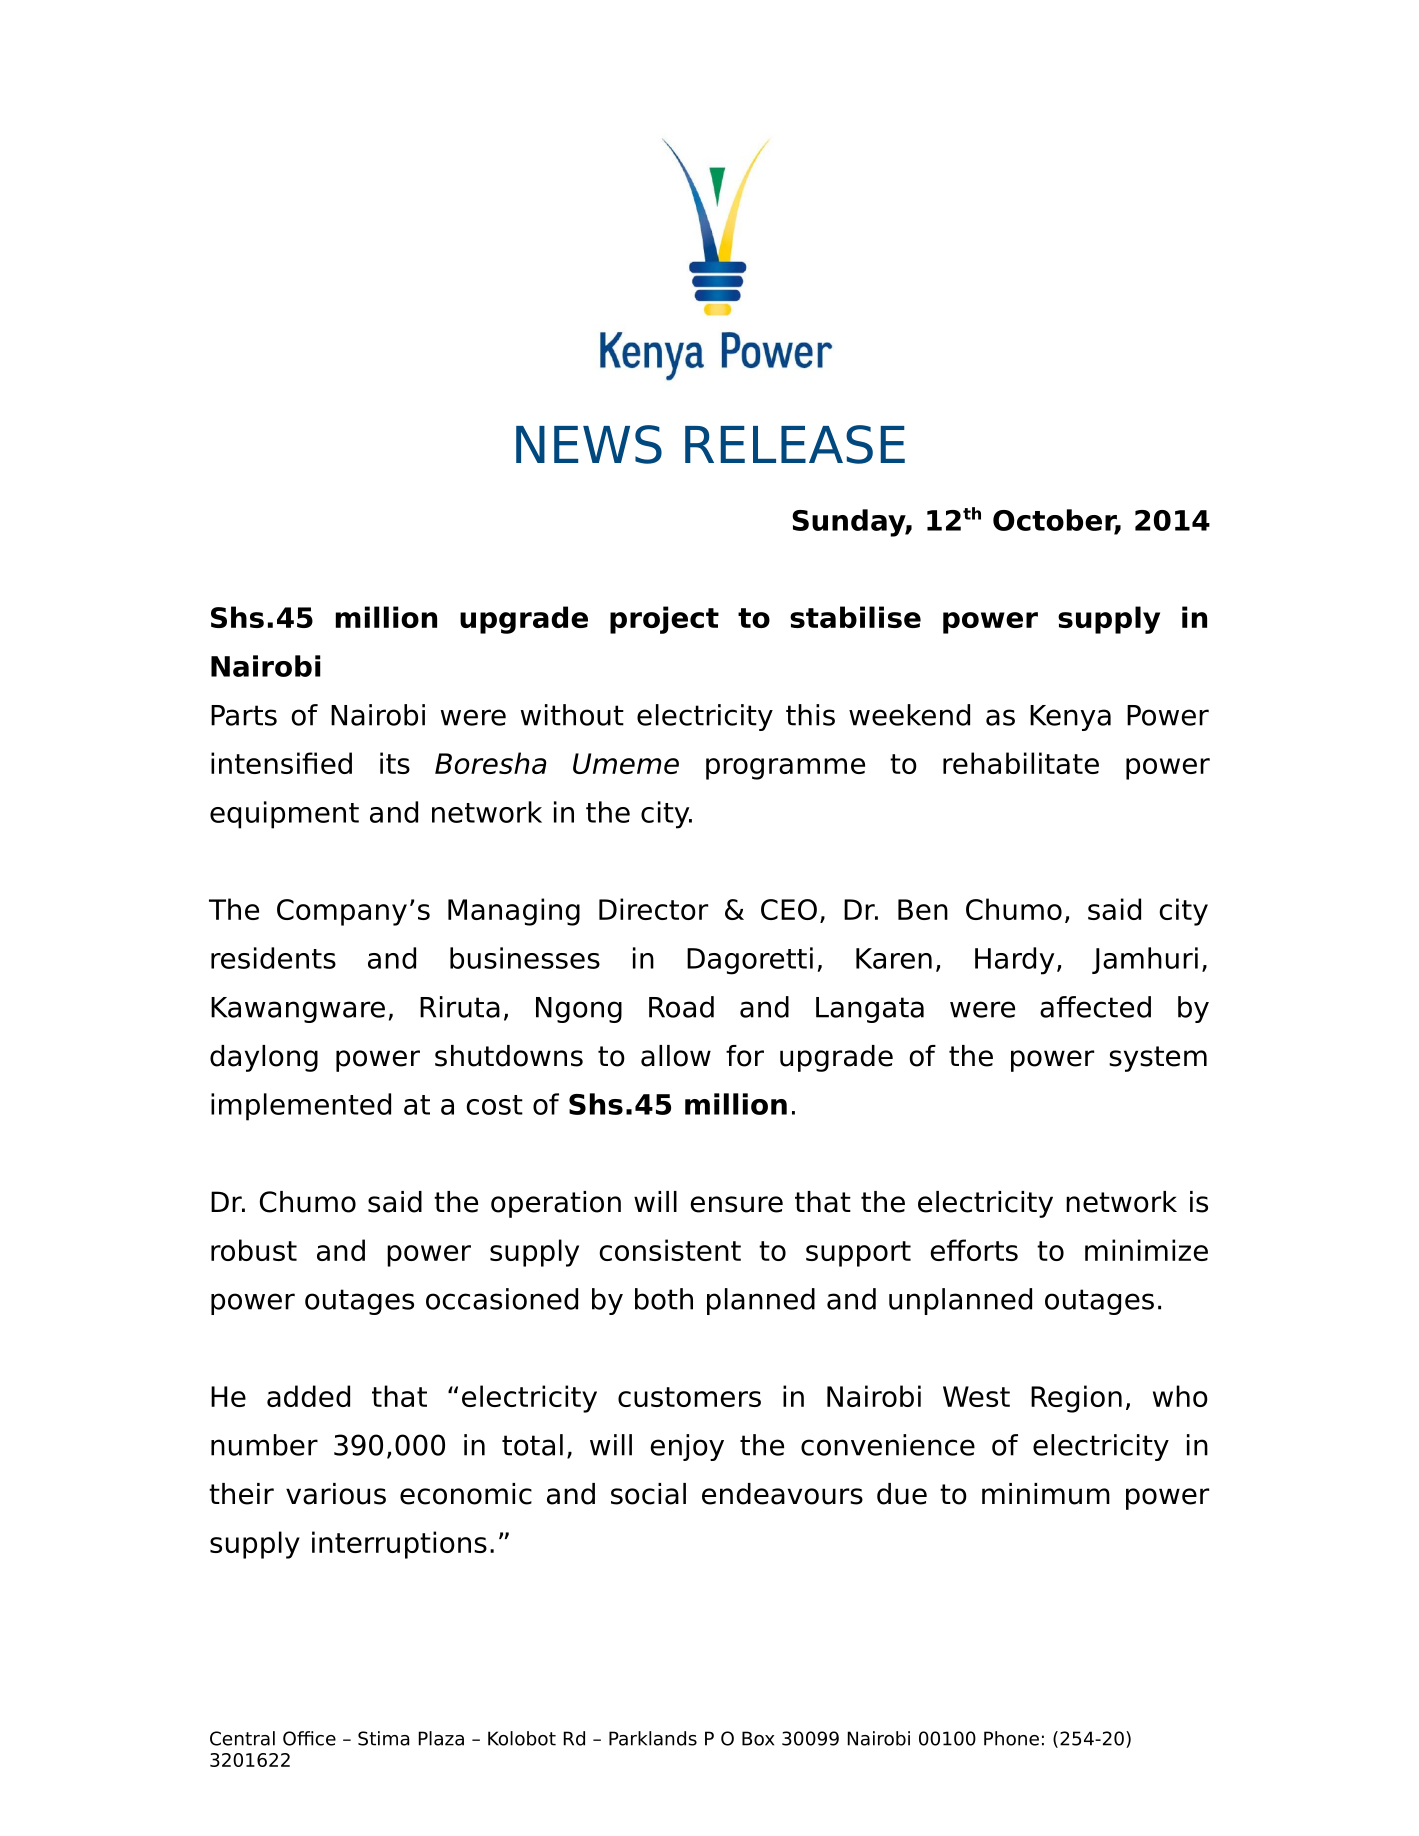 The height and width of the document is (1836, 1419). I want to click on NEWS, so click(589, 444).
